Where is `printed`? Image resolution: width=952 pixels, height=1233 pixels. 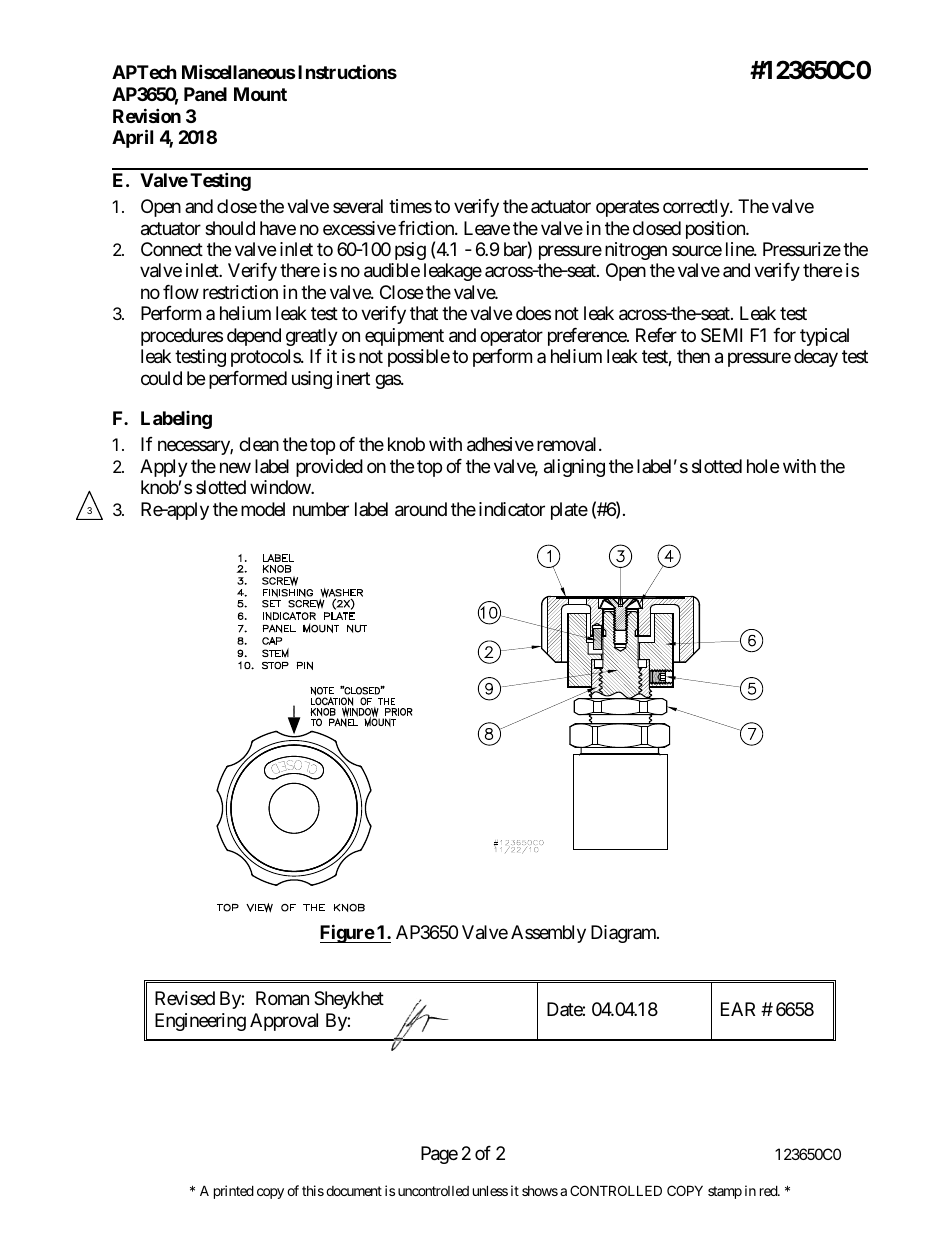
printed is located at coordinates (234, 1192).
